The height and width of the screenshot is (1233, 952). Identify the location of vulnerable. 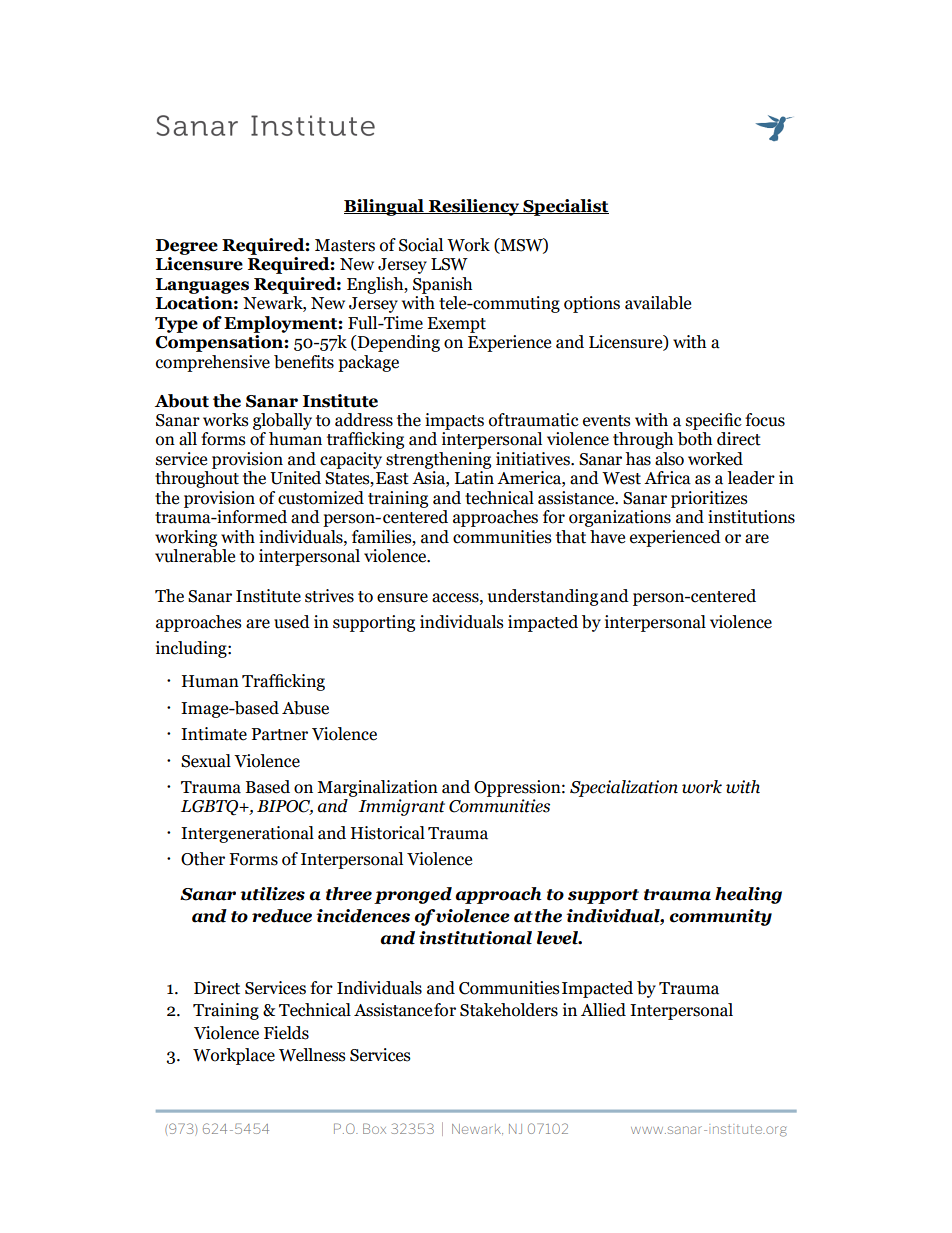
(195, 556).
